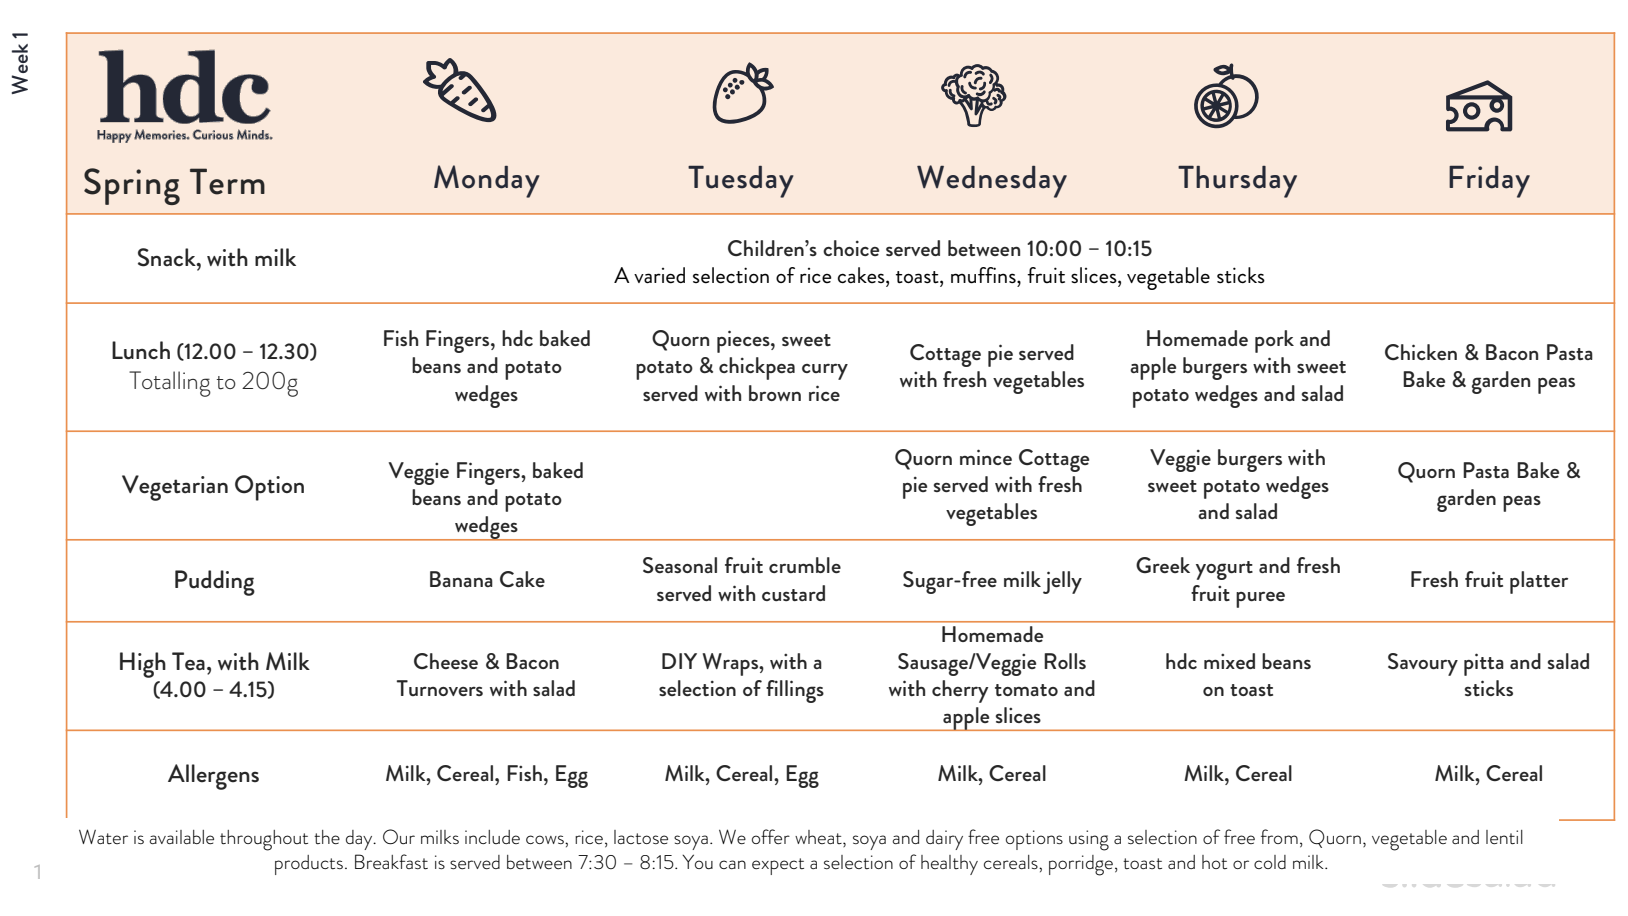 The height and width of the screenshot is (916, 1628). Describe the element at coordinates (795, 691) in the screenshot. I see `fillings` at that location.
